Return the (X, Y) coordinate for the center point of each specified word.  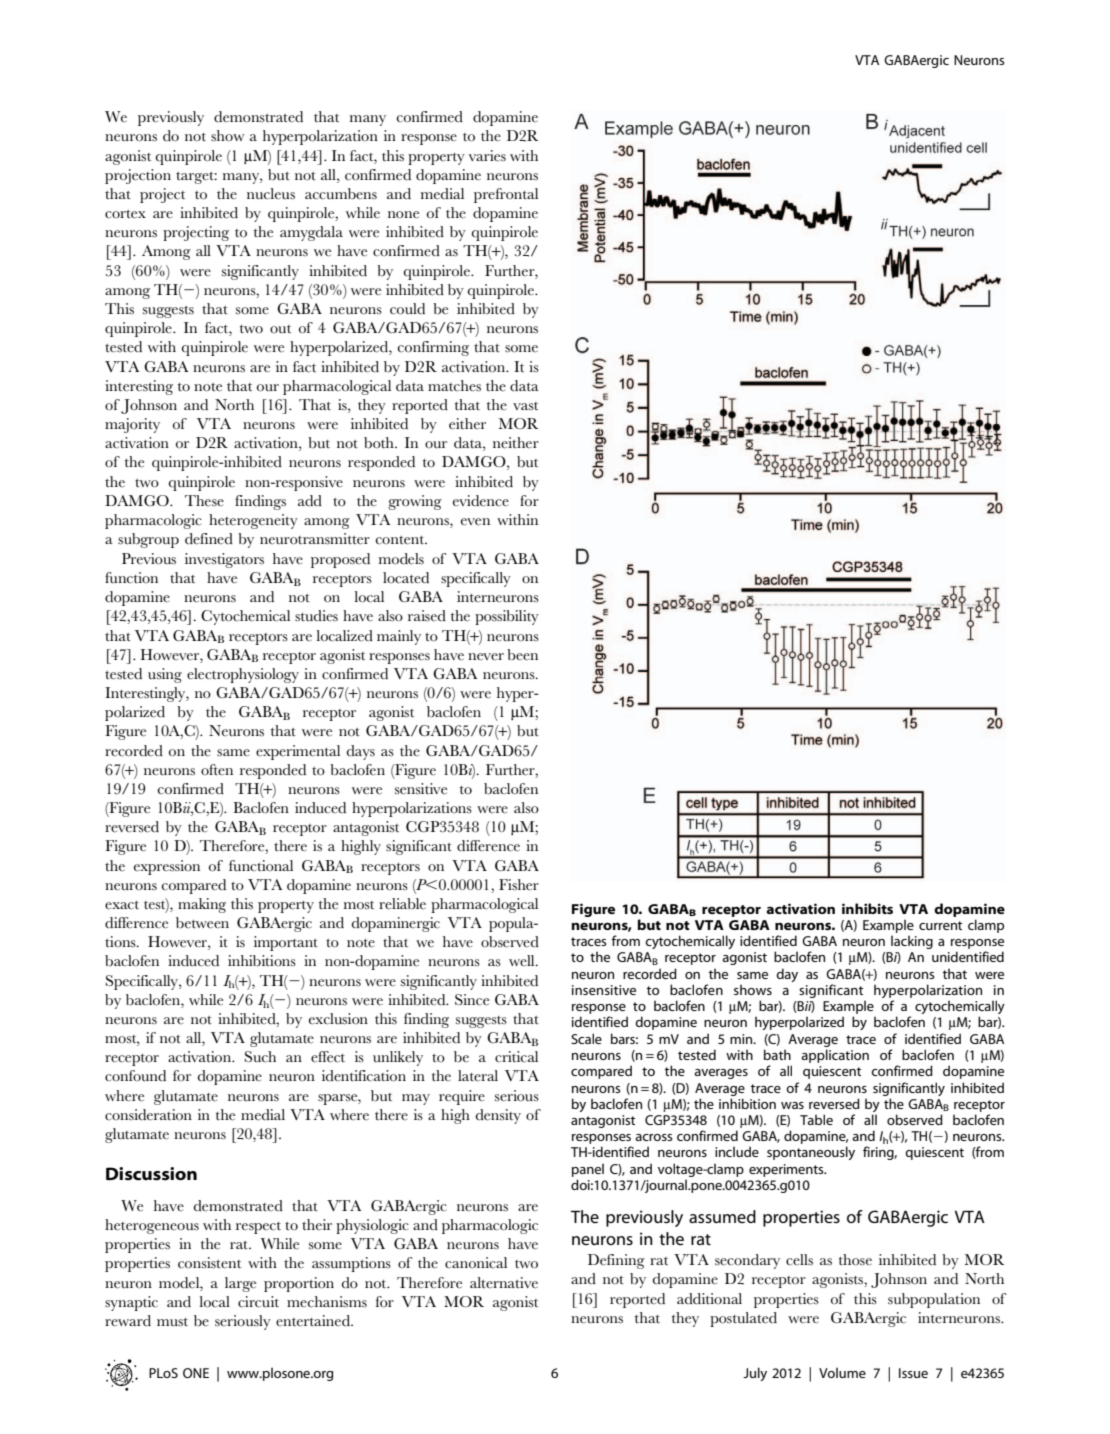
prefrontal (506, 195)
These (204, 501)
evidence (481, 501)
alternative (504, 1283)
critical (516, 1057)
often (217, 769)
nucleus (271, 194)
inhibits (867, 908)
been (522, 654)
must (172, 1322)
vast (525, 406)
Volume (842, 1372)
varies (487, 156)
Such (260, 1057)
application (835, 1056)
